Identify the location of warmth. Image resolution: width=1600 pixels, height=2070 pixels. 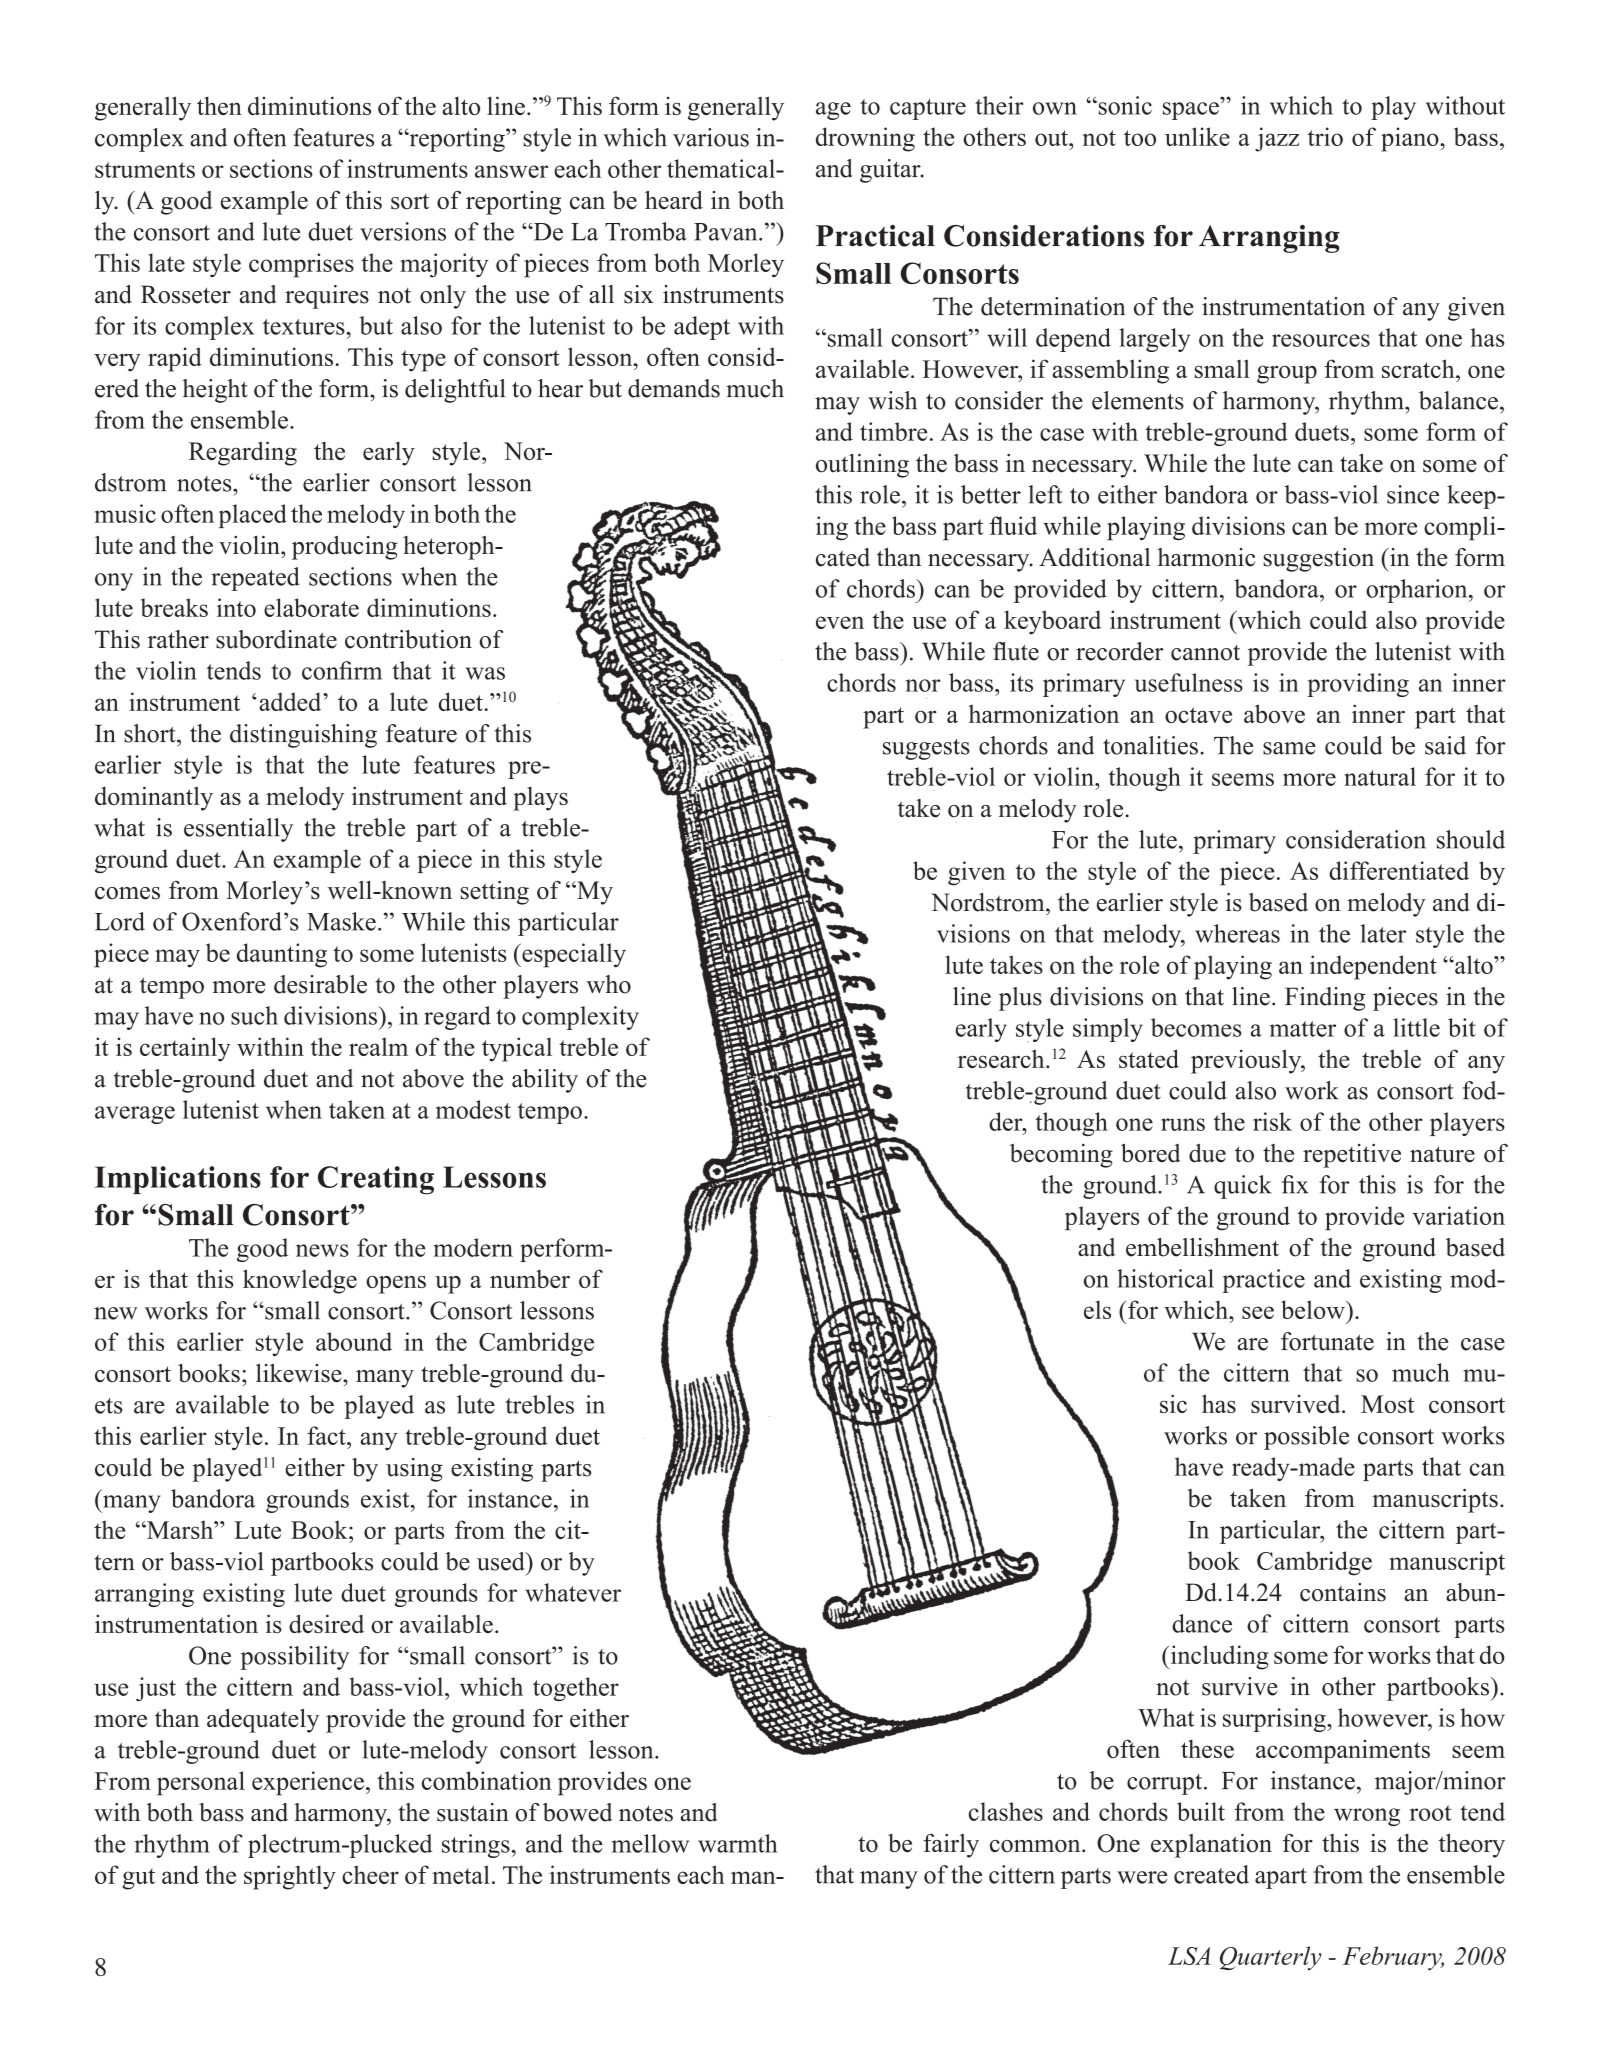
(738, 1843).
